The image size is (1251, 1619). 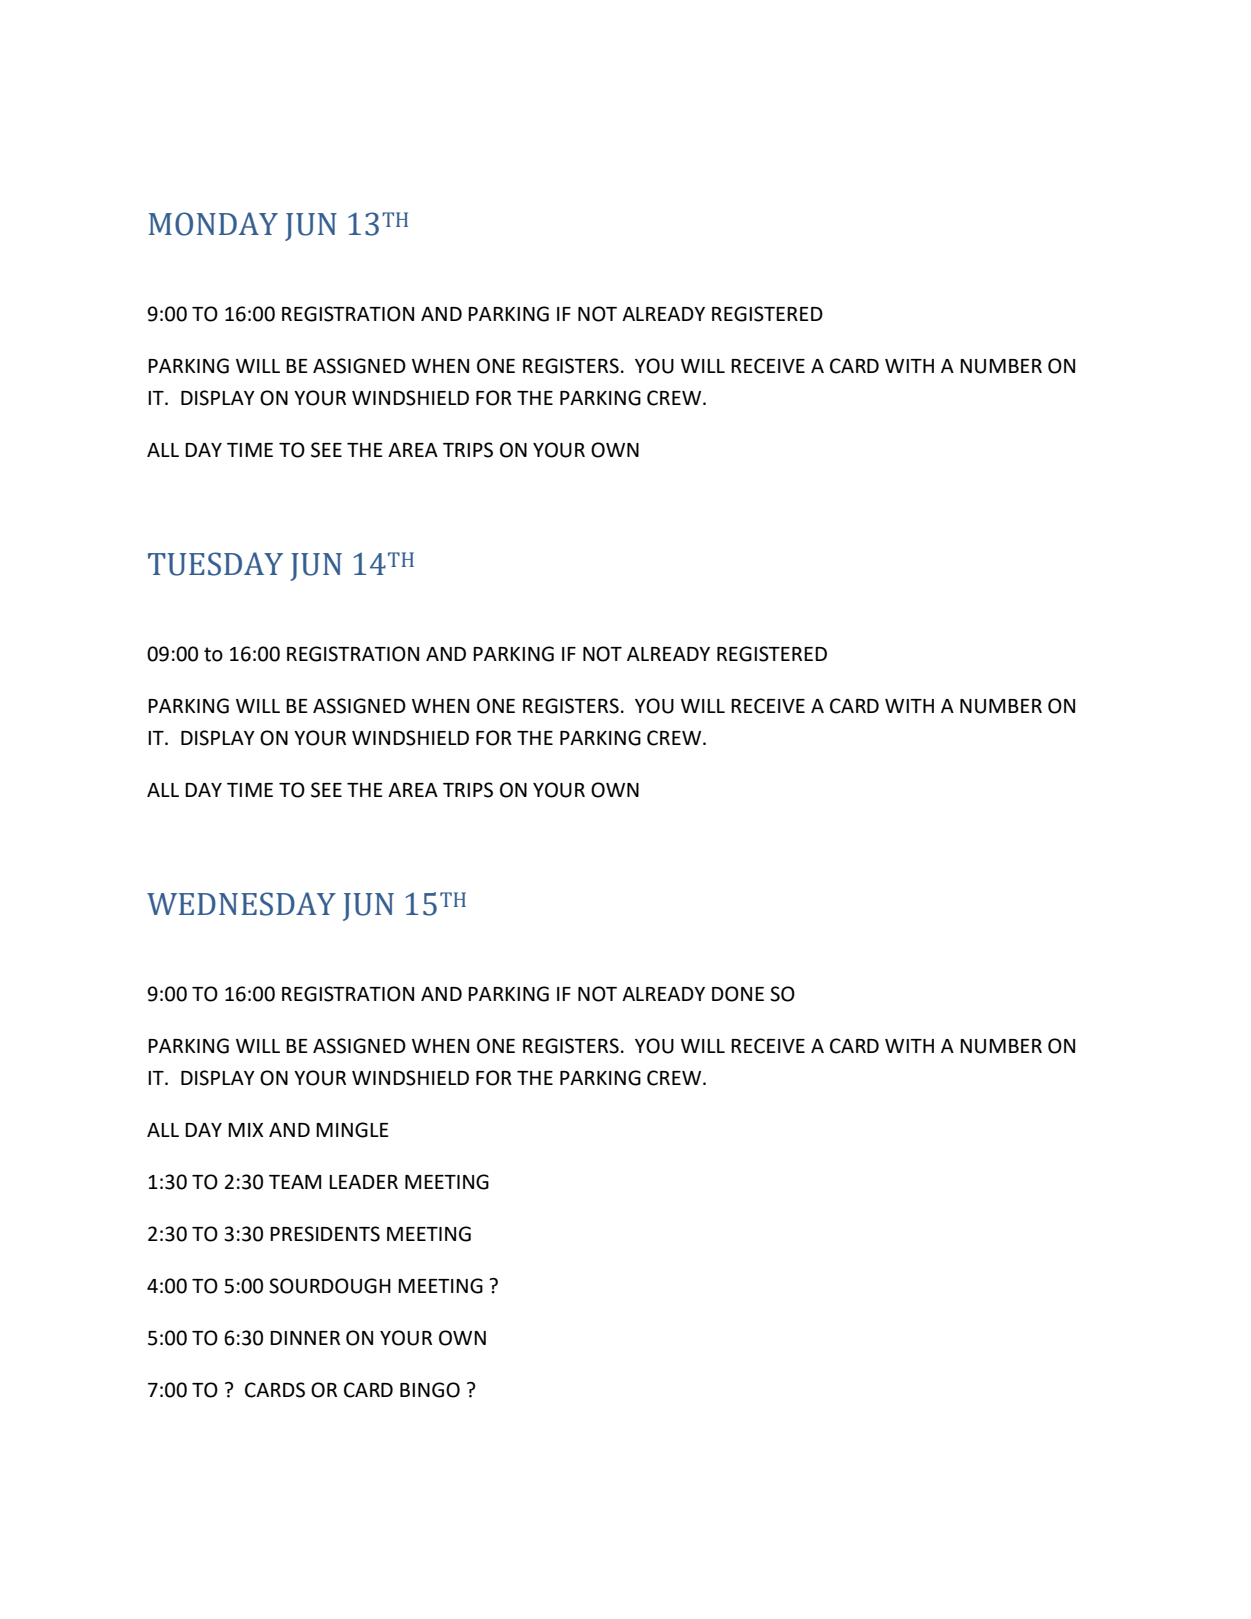 I want to click on SOURDOUGH, so click(x=330, y=1286).
